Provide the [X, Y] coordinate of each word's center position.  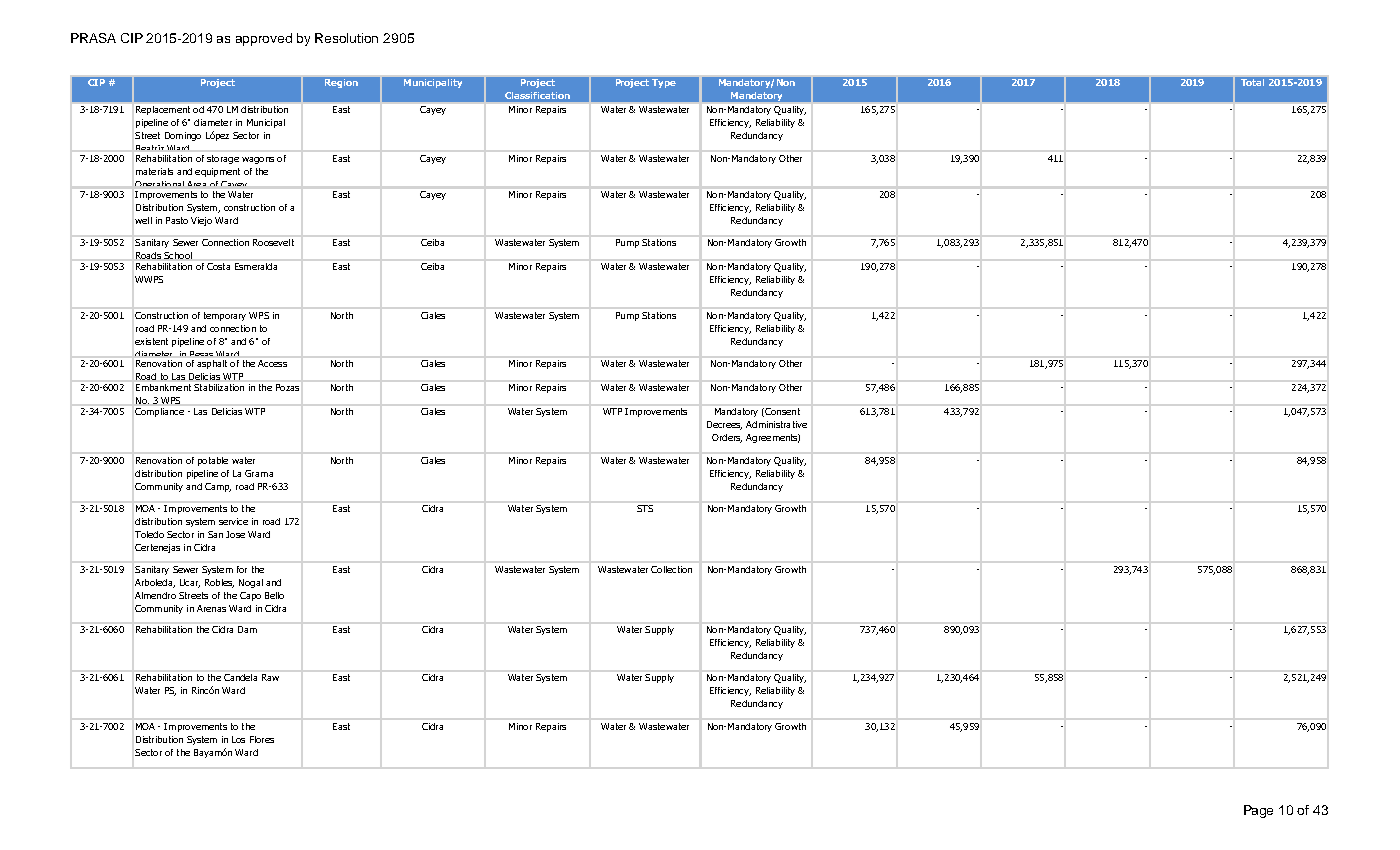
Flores [262, 739]
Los [238, 739]
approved [264, 39]
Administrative [776, 424]
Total [1252, 82]
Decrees [724, 425]
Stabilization [219, 387]
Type [664, 83]
